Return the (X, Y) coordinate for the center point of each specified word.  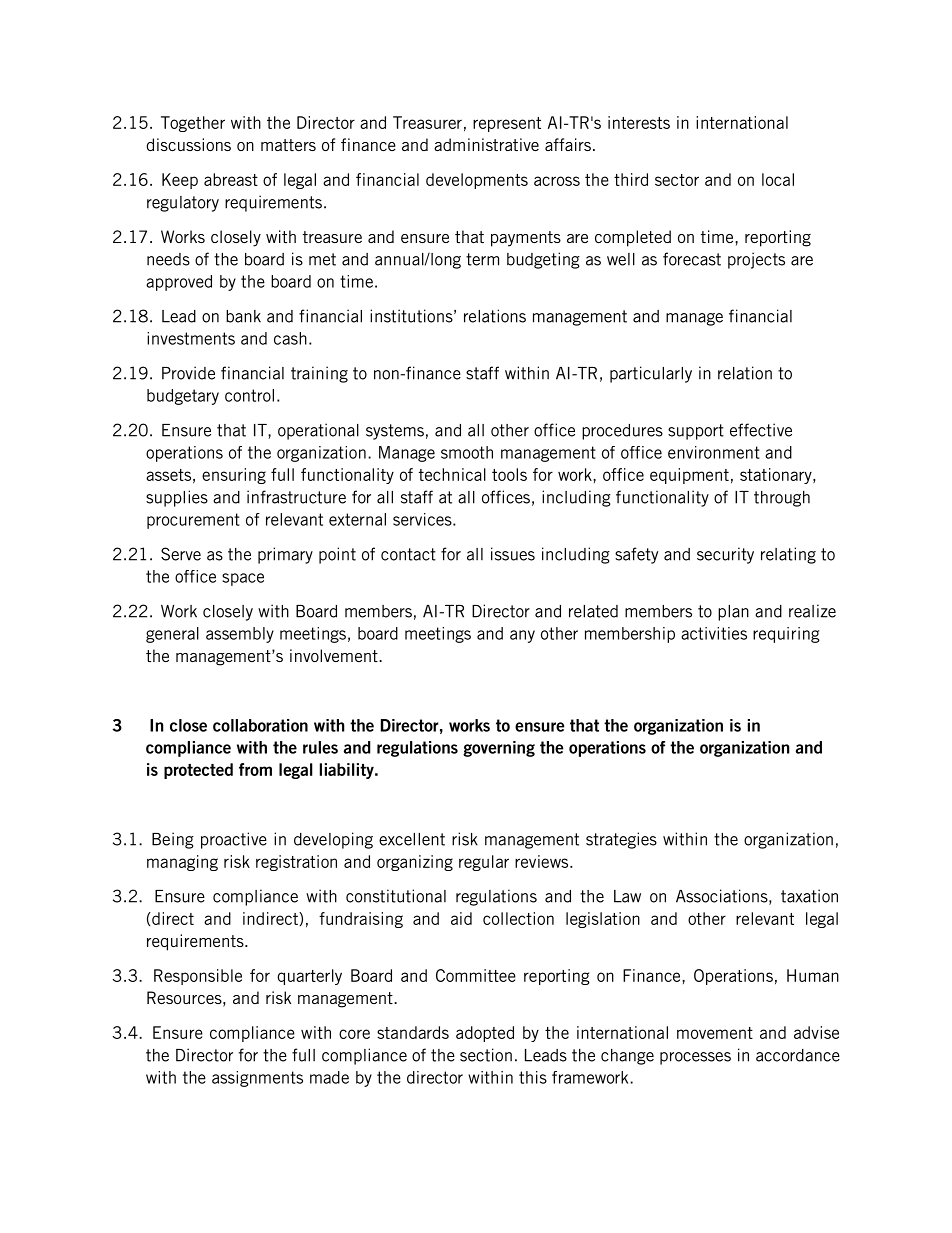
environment (714, 452)
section (486, 1055)
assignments (257, 1079)
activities (714, 633)
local (778, 179)
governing (499, 749)
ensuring (234, 476)
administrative (486, 144)
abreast (231, 179)
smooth (467, 452)
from (255, 769)
